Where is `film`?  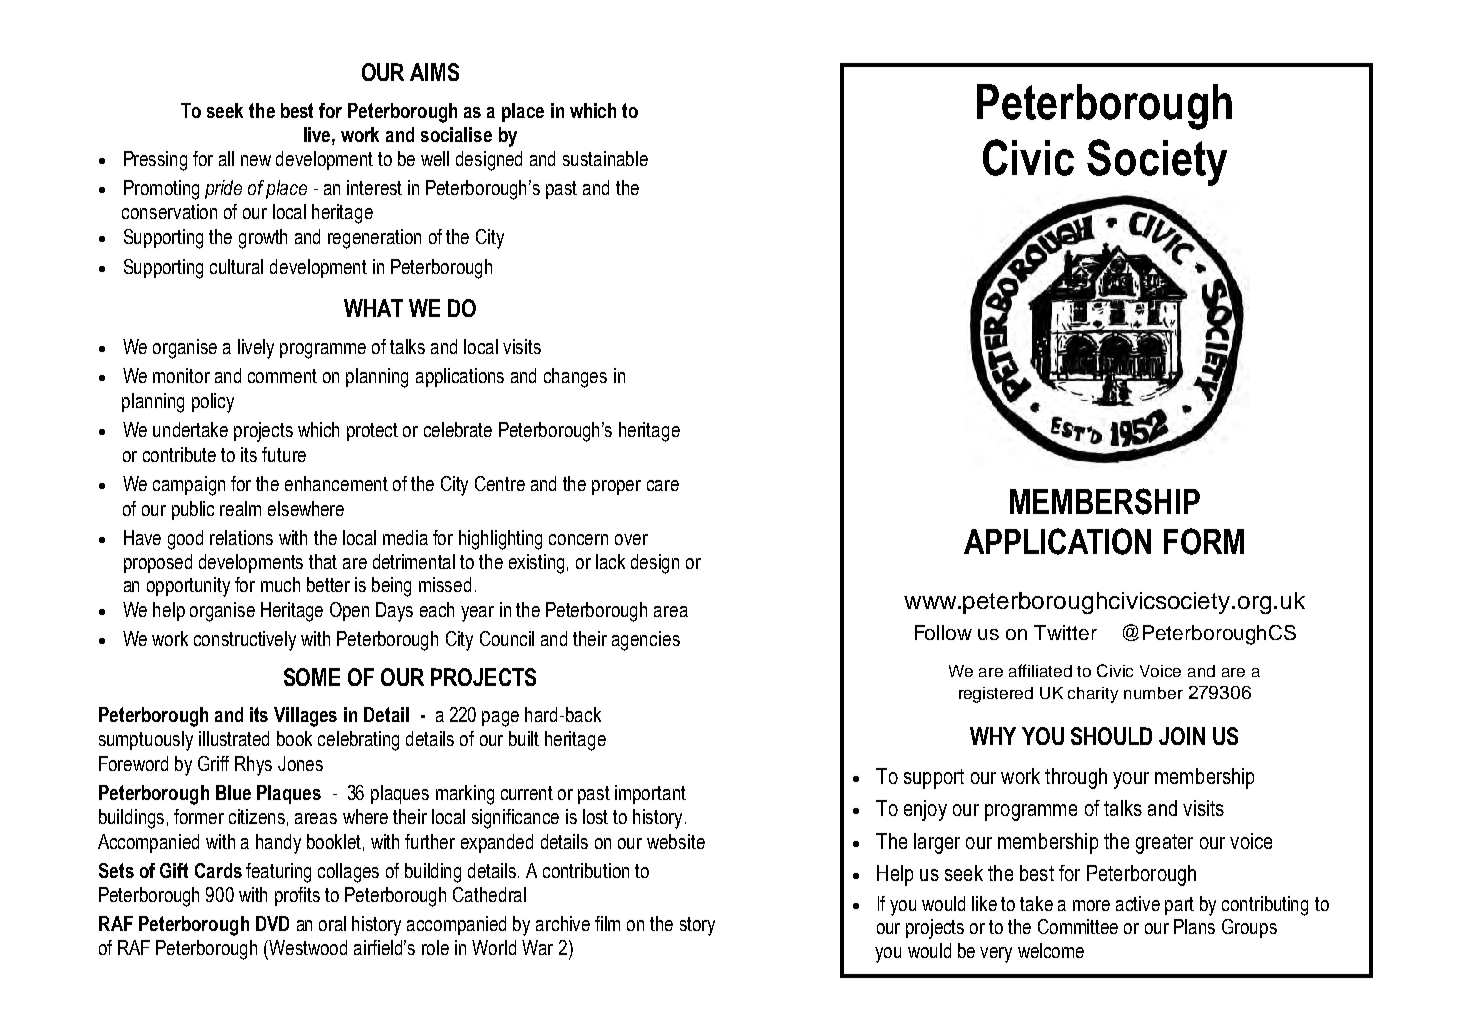
film is located at coordinates (607, 923).
